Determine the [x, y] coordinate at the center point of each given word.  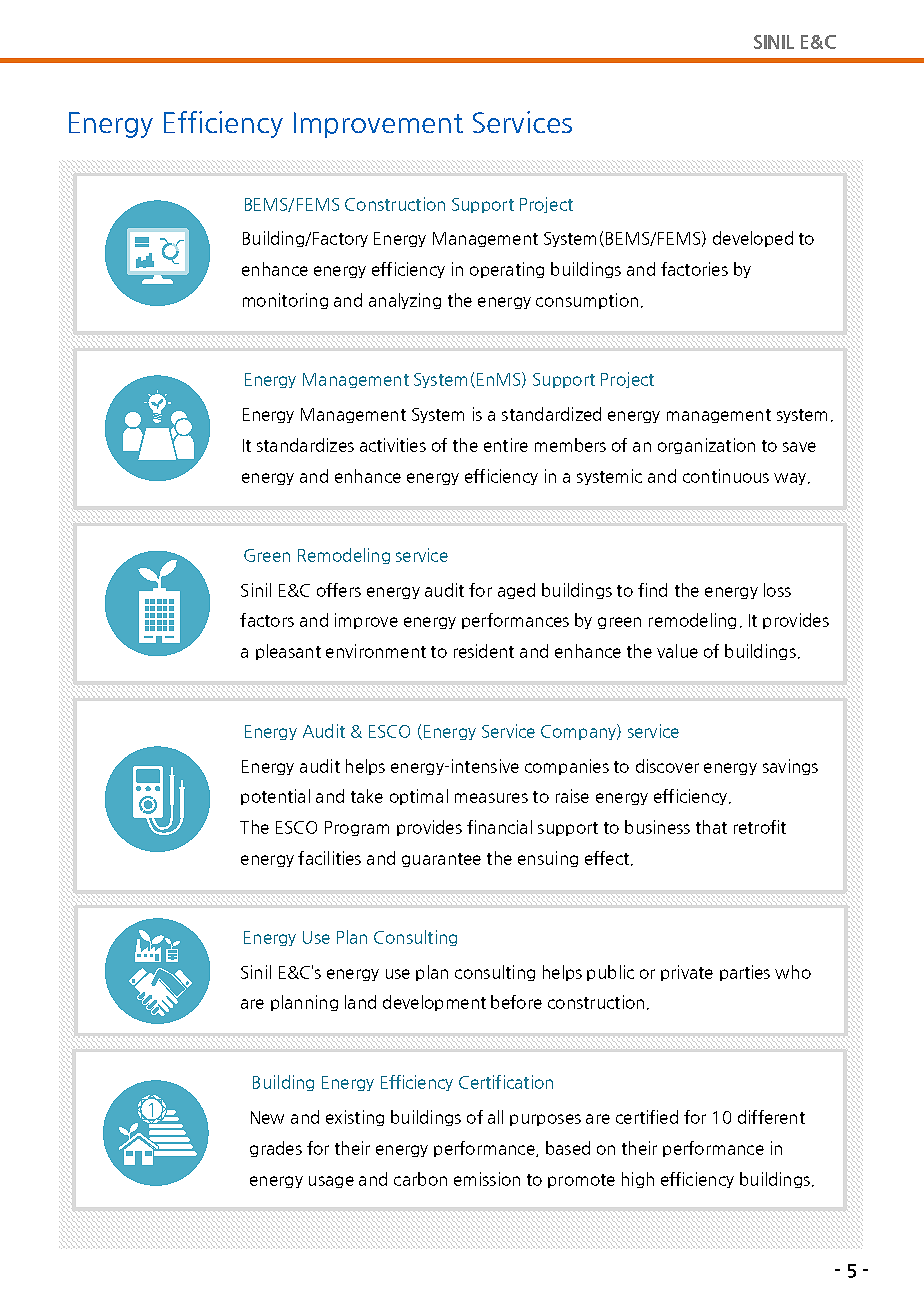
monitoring [285, 301]
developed [753, 239]
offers [339, 590]
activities [393, 445]
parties [745, 973]
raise [572, 796]
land [360, 1002]
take [367, 796]
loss [777, 590]
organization [706, 446]
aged [516, 591]
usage [331, 1182]
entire [506, 445]
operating [507, 270]
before [516, 1002]
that [711, 827]
